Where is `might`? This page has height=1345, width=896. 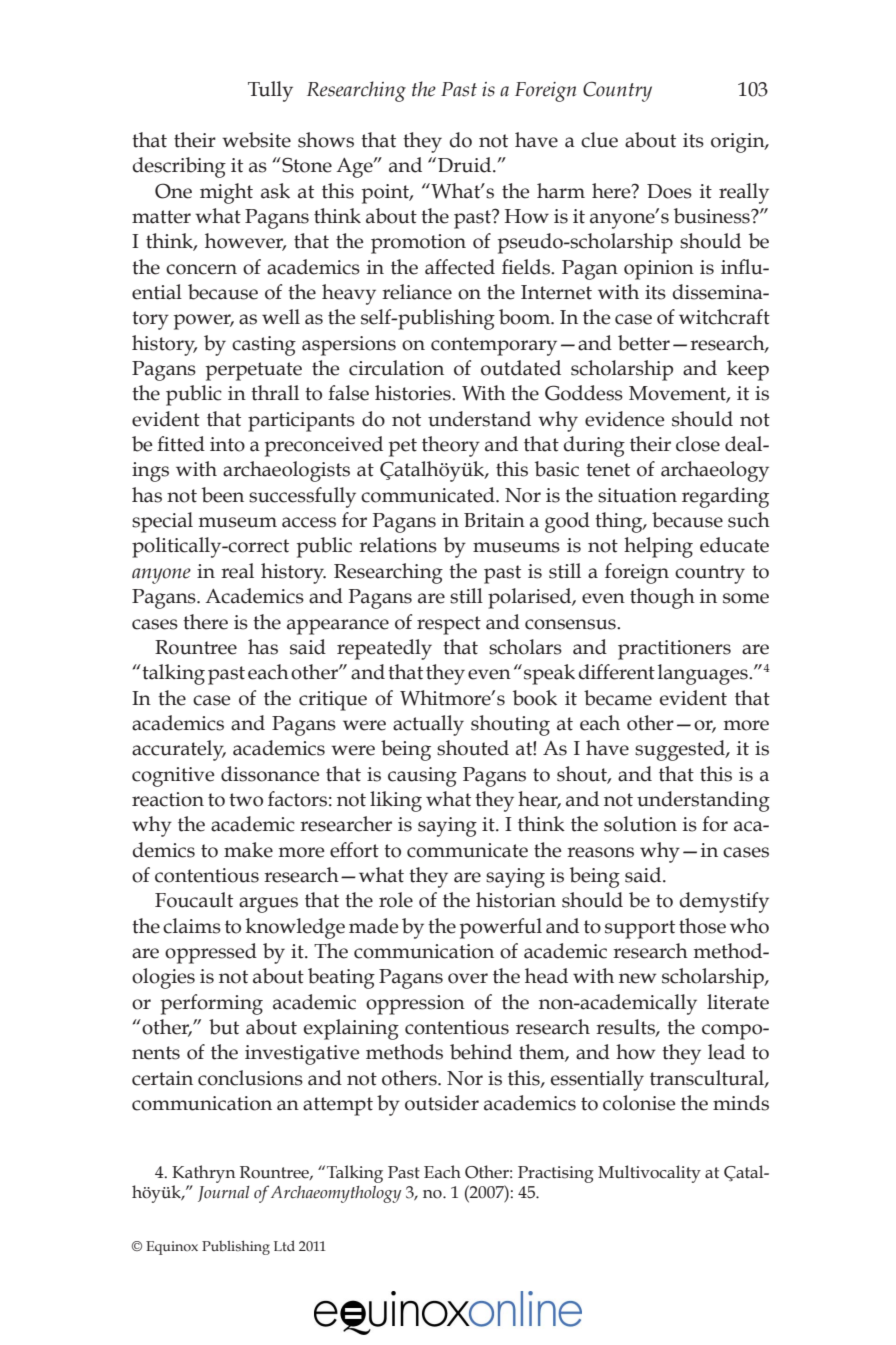 might is located at coordinates (226, 193).
